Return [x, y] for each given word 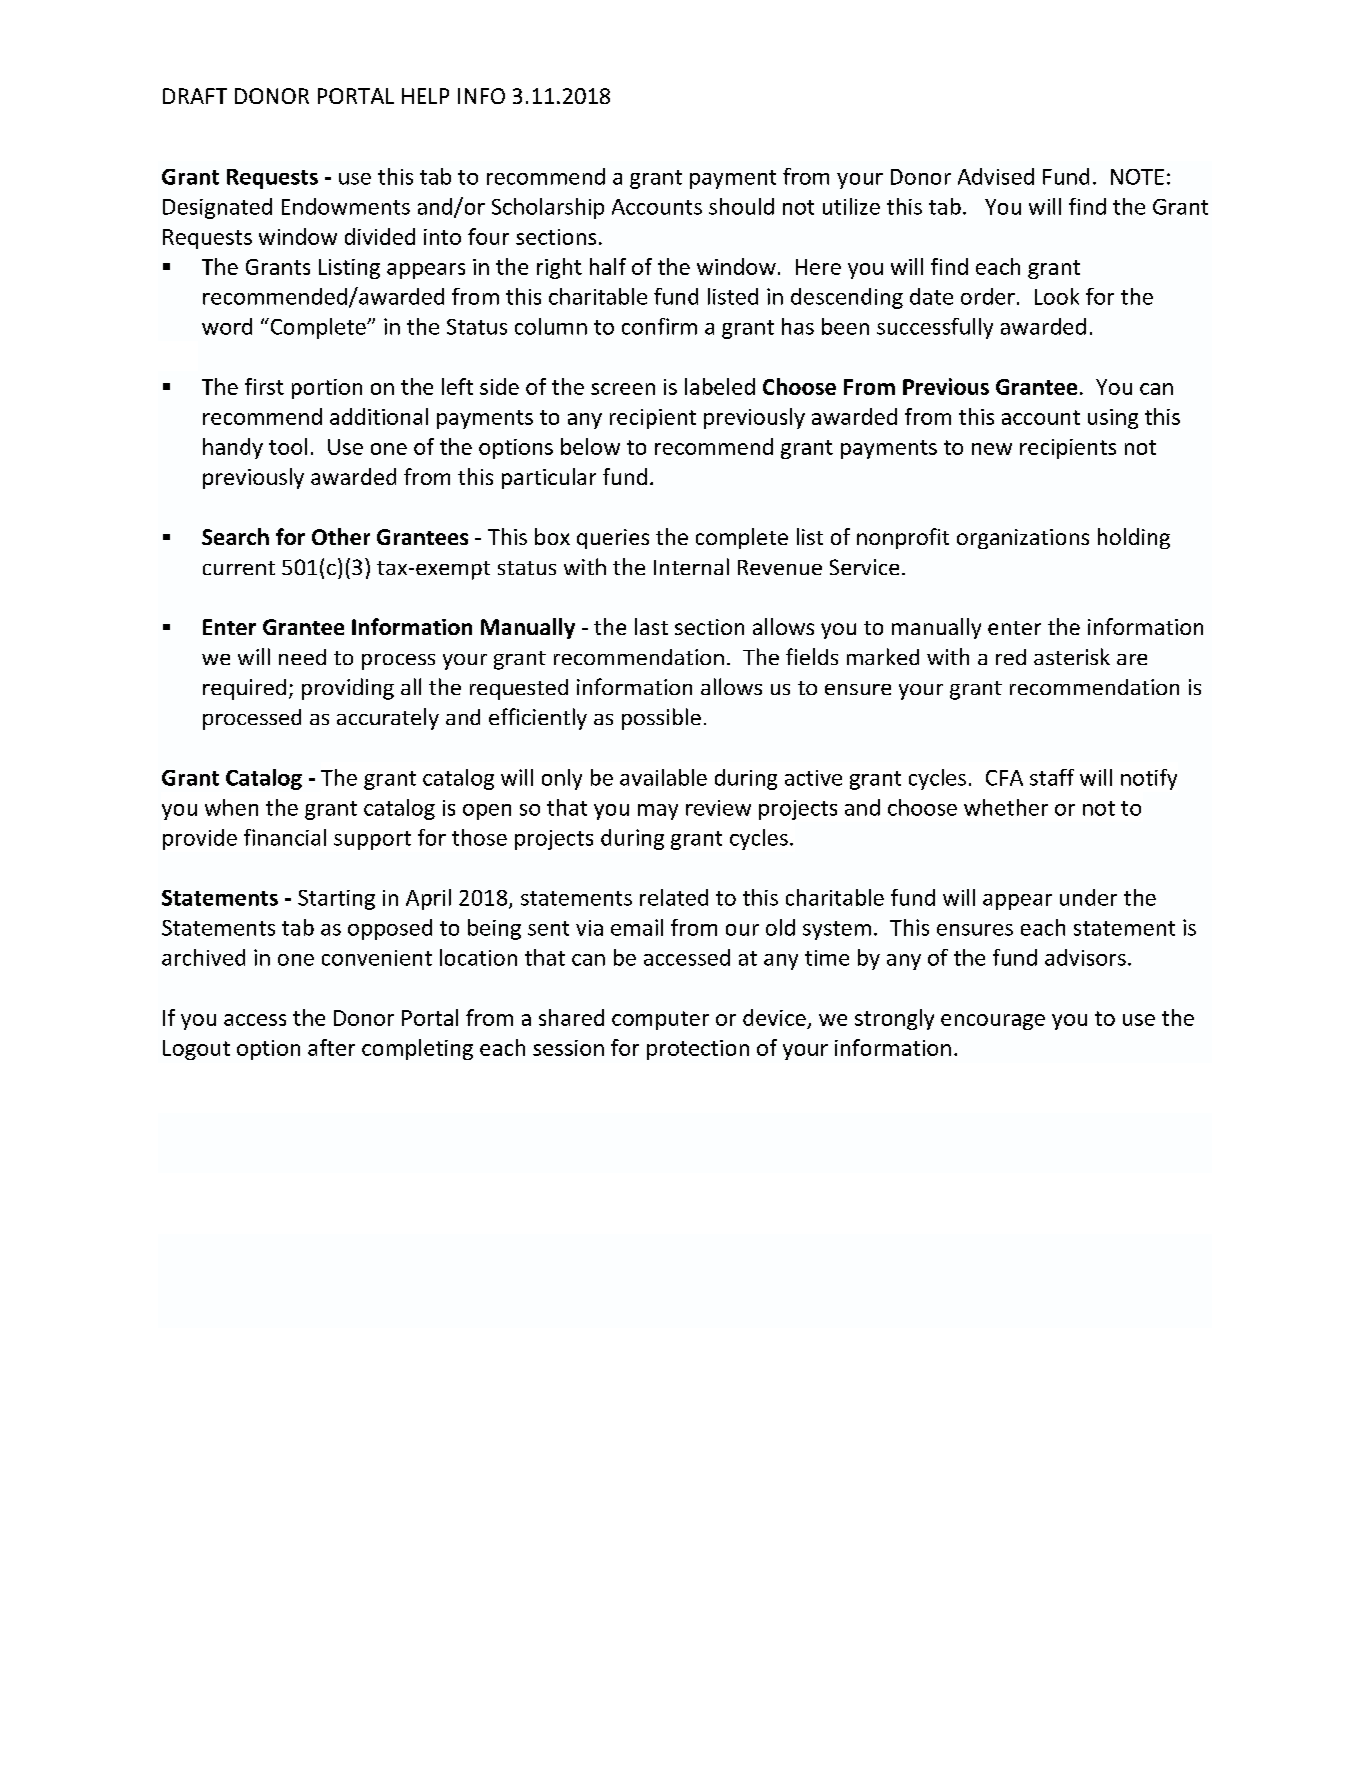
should [741, 206]
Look [1057, 296]
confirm [659, 326]
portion [327, 389]
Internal [691, 566]
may [658, 812]
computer [660, 1020]
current [239, 568]
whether [1006, 807]
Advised [996, 176]
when [231, 807]
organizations [1023, 539]
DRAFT [195, 96]
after [331, 1047]
